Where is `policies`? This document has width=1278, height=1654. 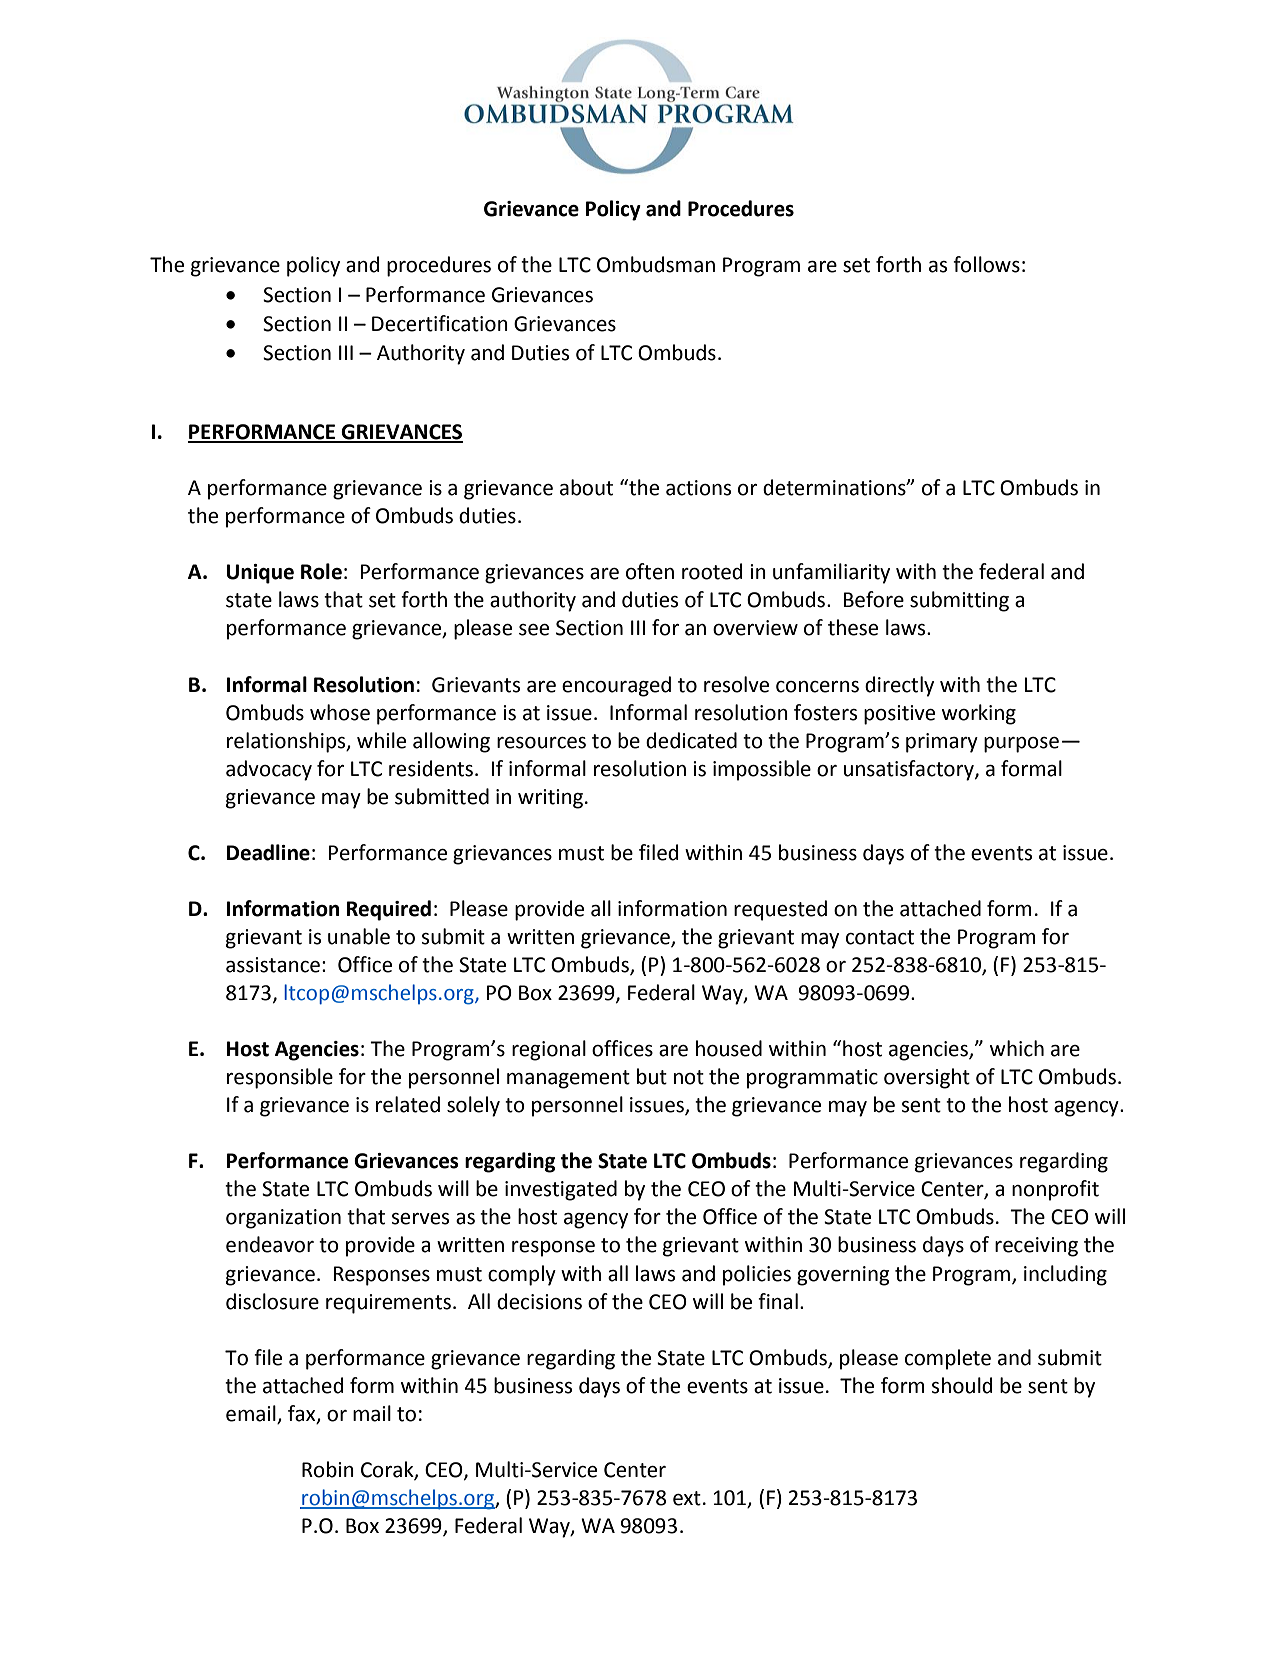 policies is located at coordinates (757, 1275).
